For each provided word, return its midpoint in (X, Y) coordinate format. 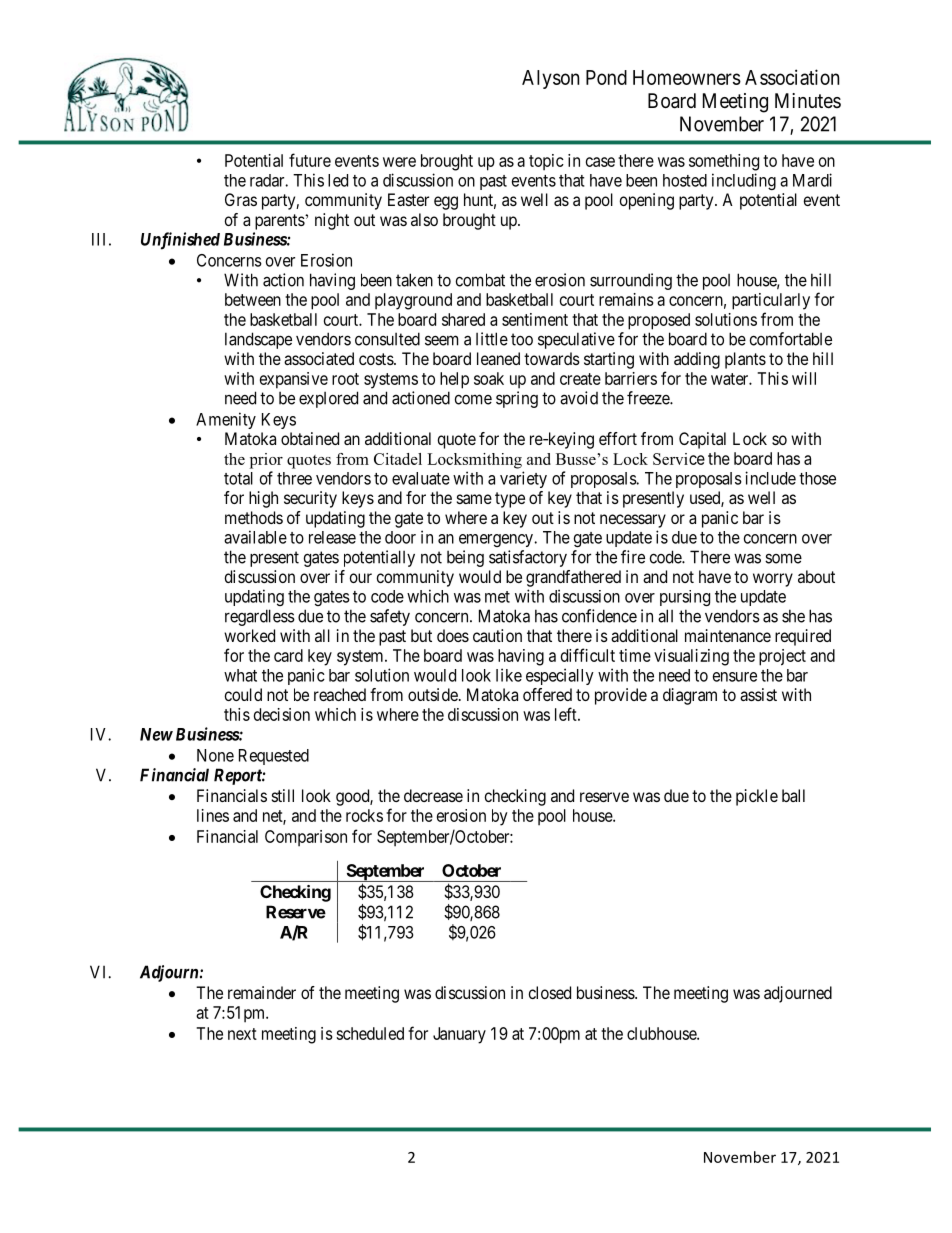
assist (758, 694)
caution (497, 635)
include (770, 478)
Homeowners (687, 77)
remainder (262, 992)
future (310, 160)
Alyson (551, 79)
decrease (433, 795)
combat (480, 280)
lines (213, 815)
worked (249, 635)
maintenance (728, 635)
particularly (771, 301)
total (238, 478)
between (253, 299)
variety (523, 479)
